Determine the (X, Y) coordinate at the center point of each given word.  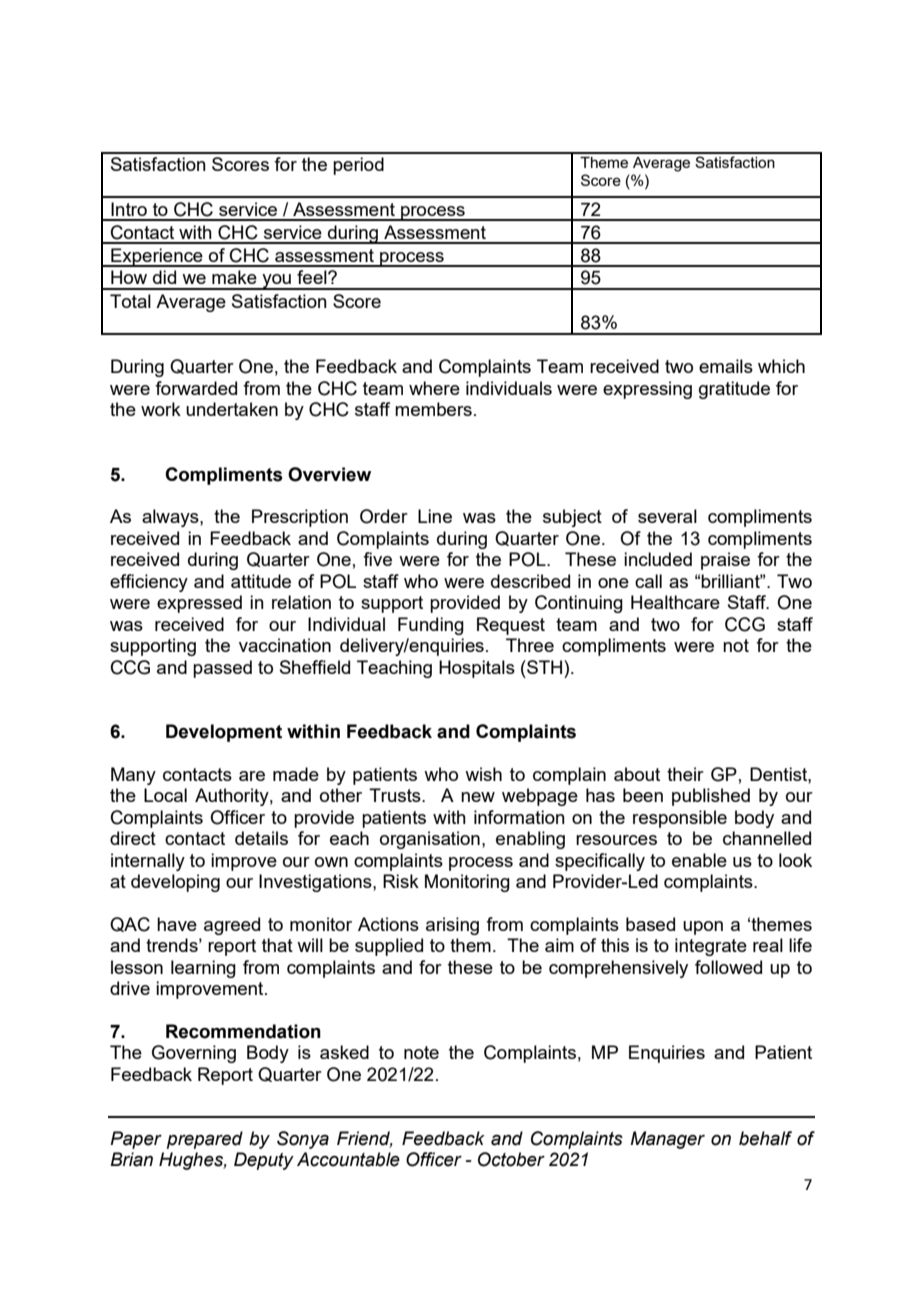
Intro (129, 209)
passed (222, 669)
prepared (205, 1140)
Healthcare (675, 602)
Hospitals (477, 669)
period (358, 166)
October (511, 1159)
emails (726, 366)
